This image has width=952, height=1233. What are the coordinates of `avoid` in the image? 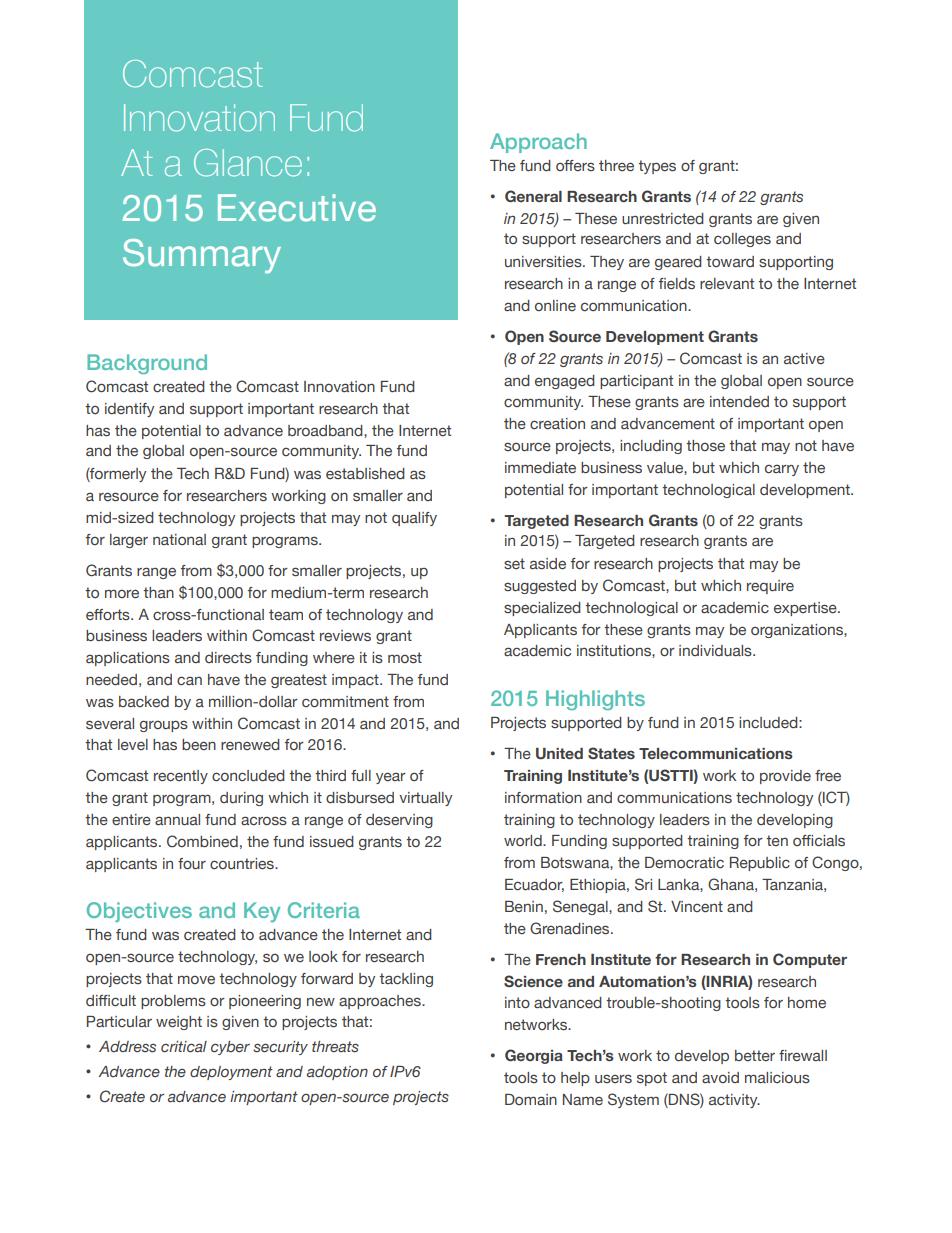 It's located at (720, 1077).
